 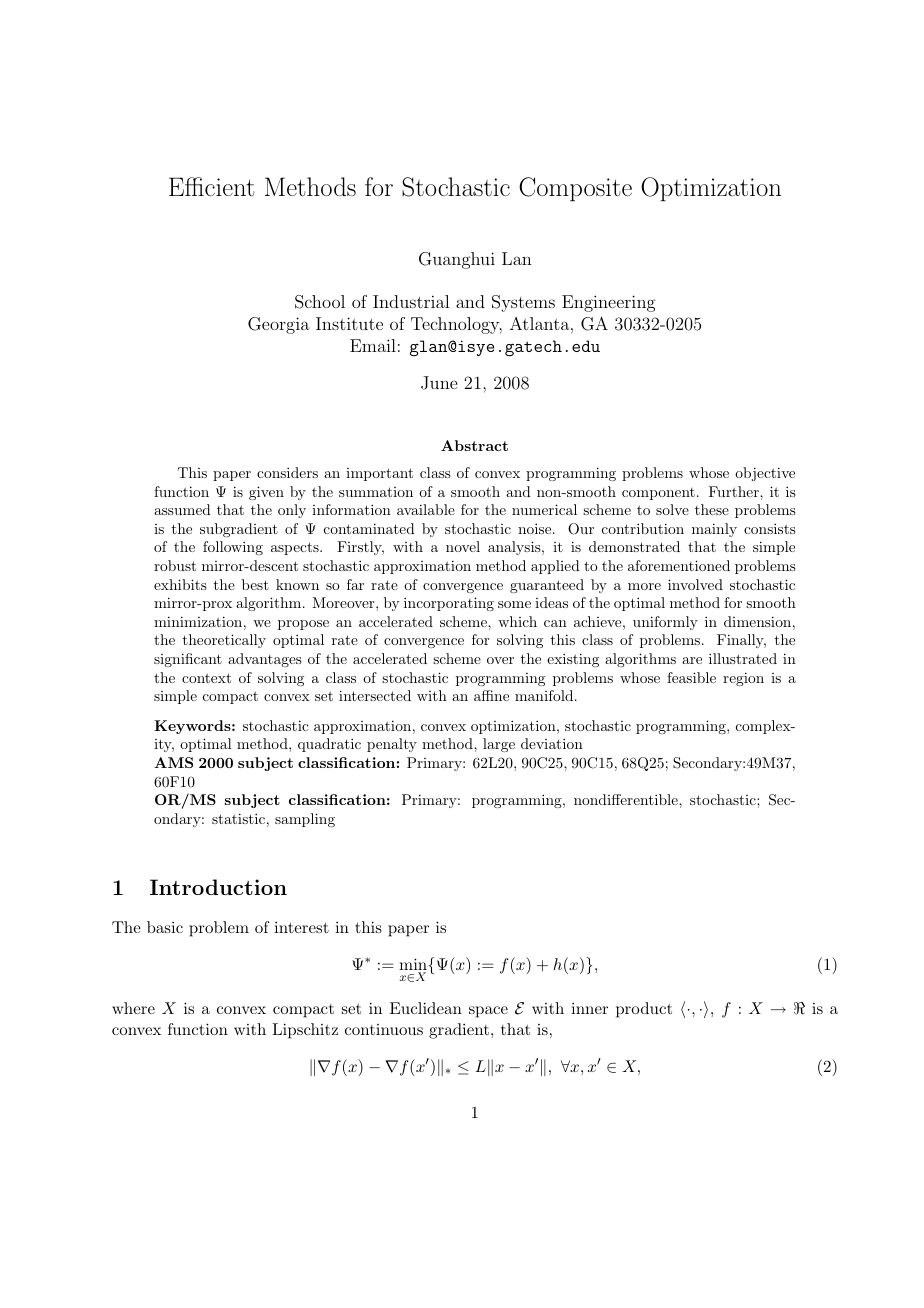 I want to click on where, so click(x=133, y=1008).
